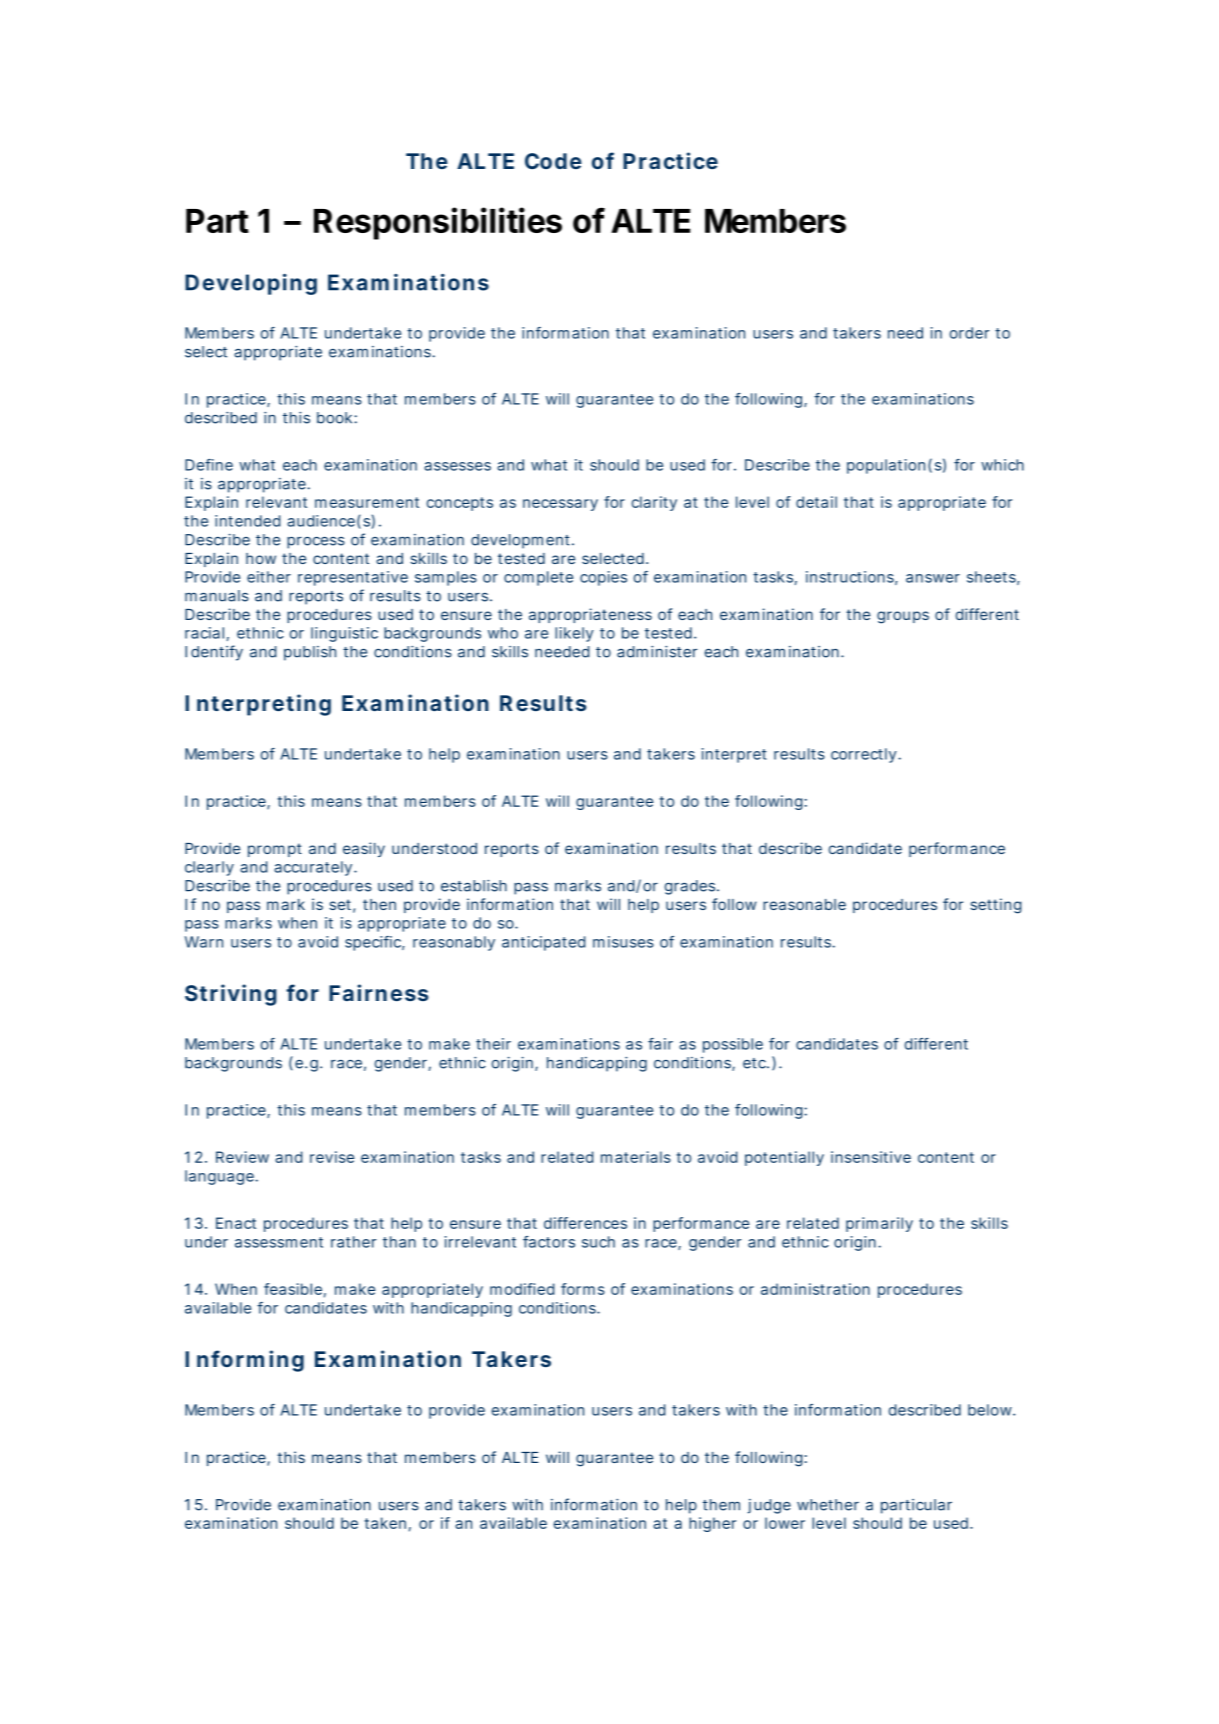 The width and height of the screenshot is (1219, 1724). Describe the element at coordinates (385, 1523) in the screenshot. I see `taken` at that location.
